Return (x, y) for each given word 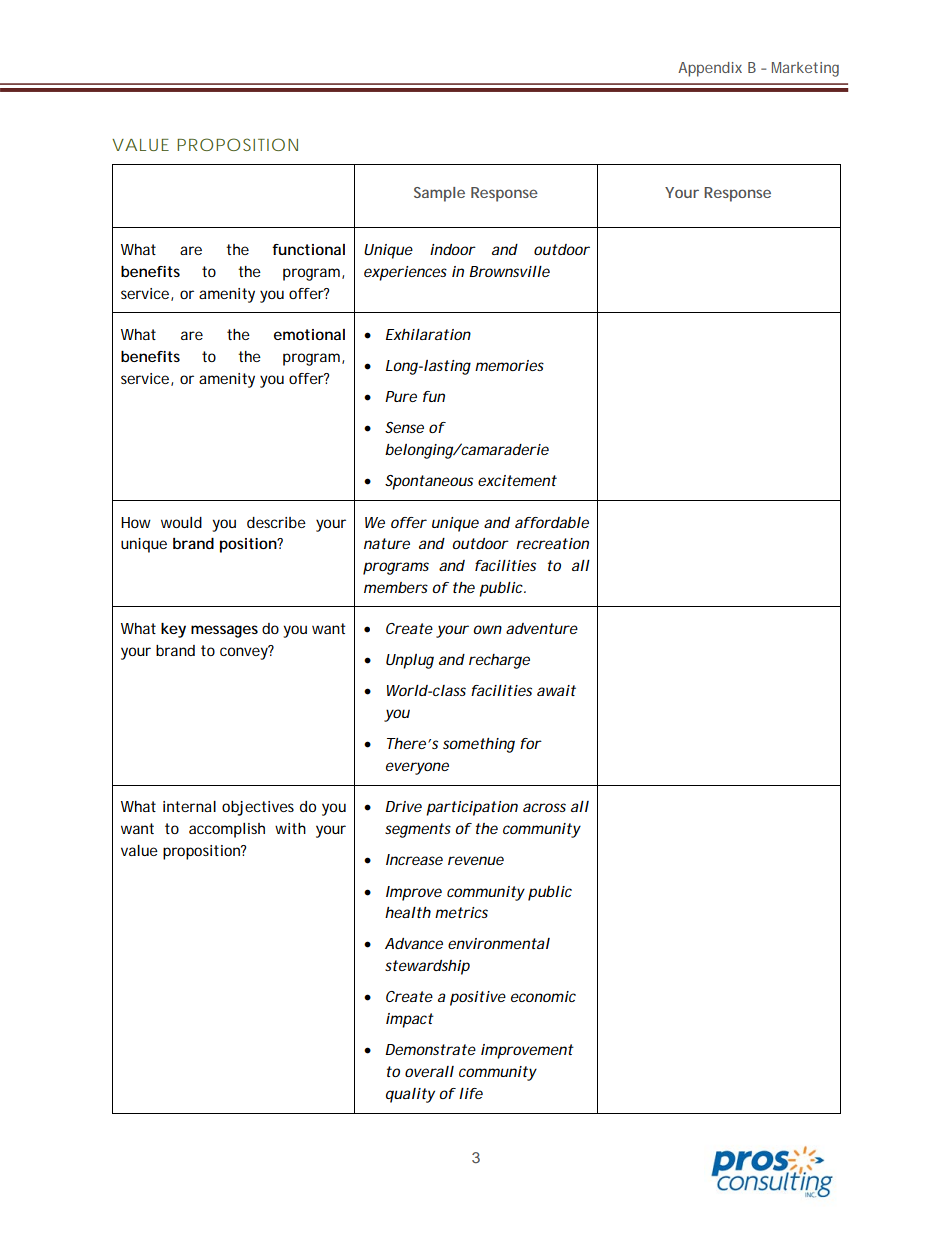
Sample (439, 194)
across (544, 807)
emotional (309, 334)
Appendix (710, 69)
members (396, 587)
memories (509, 365)
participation (472, 808)
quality (410, 1095)
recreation (552, 543)
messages (224, 631)
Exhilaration (428, 334)
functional (308, 249)
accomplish (227, 830)
